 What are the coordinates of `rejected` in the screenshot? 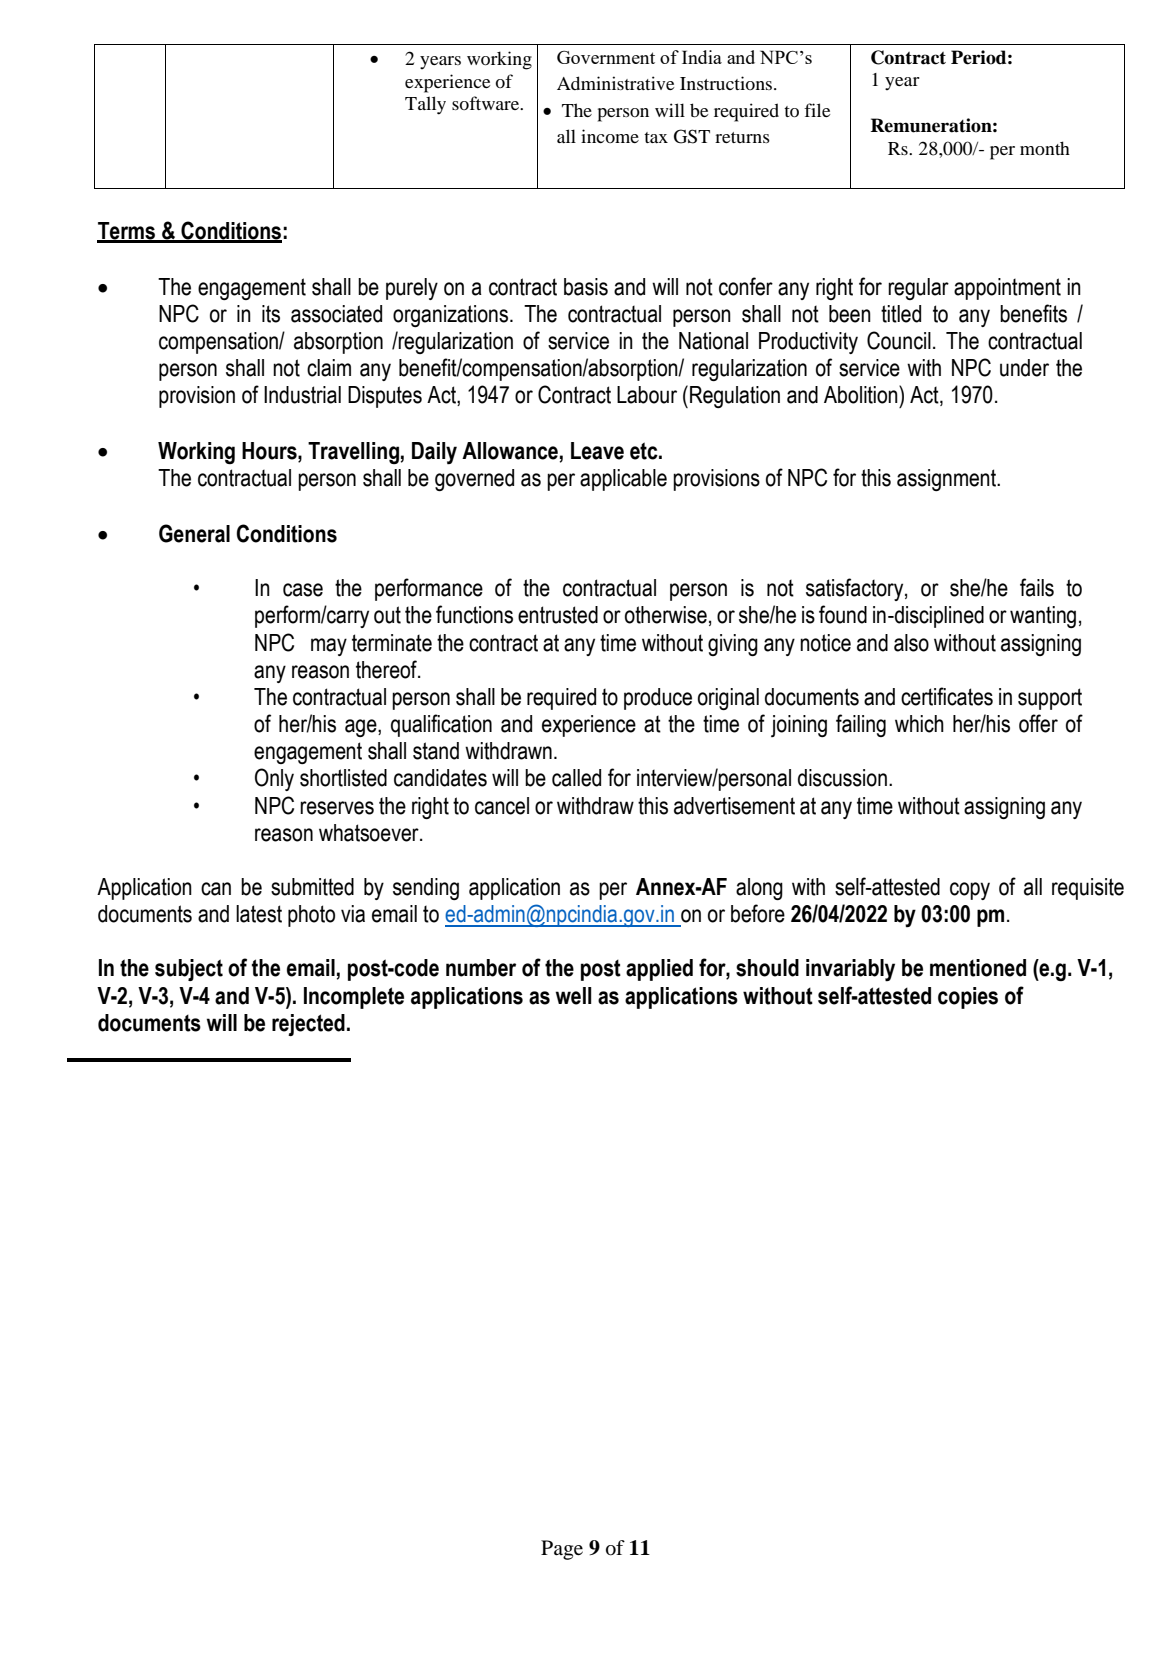 It's located at (308, 1025).
